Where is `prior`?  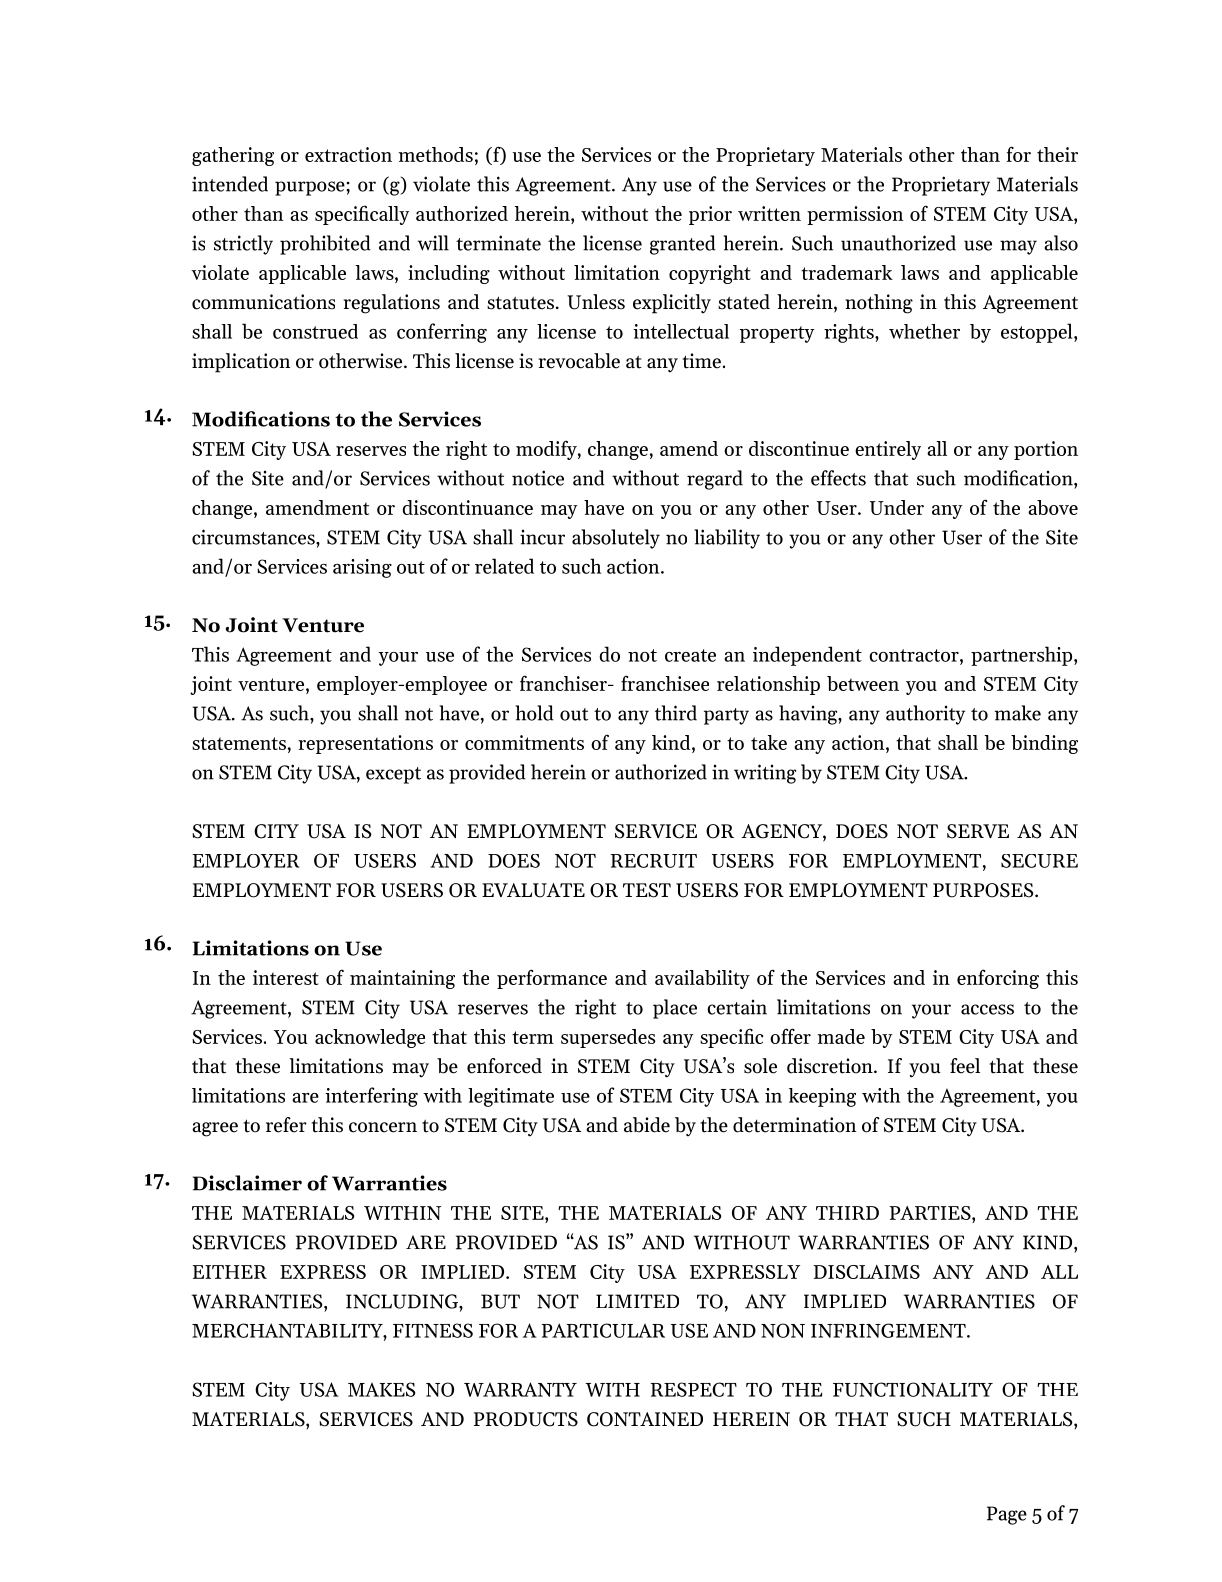
prior is located at coordinates (710, 215).
